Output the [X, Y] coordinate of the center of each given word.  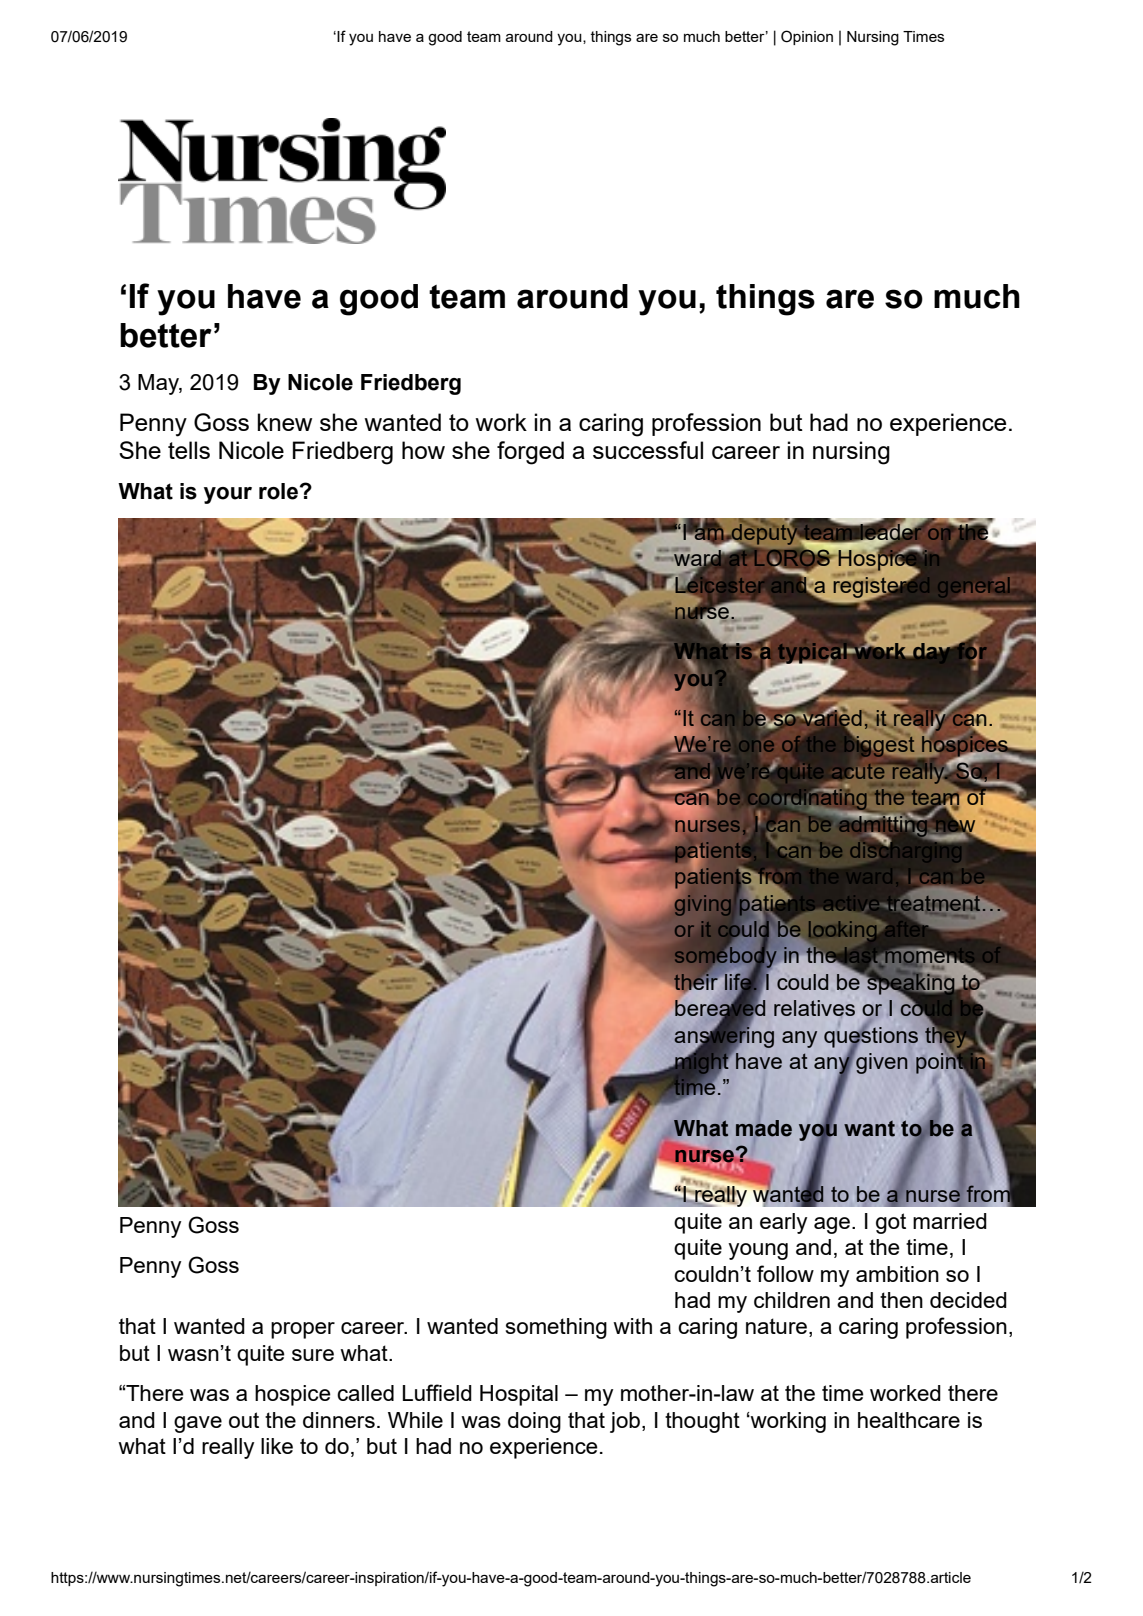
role [279, 491]
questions [871, 1037]
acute [857, 771]
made [764, 1128]
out [244, 1420]
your [228, 495]
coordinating [807, 799]
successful [648, 450]
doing [534, 1422]
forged [530, 453]
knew [284, 422]
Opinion [807, 37]
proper [303, 1330]
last [859, 956]
